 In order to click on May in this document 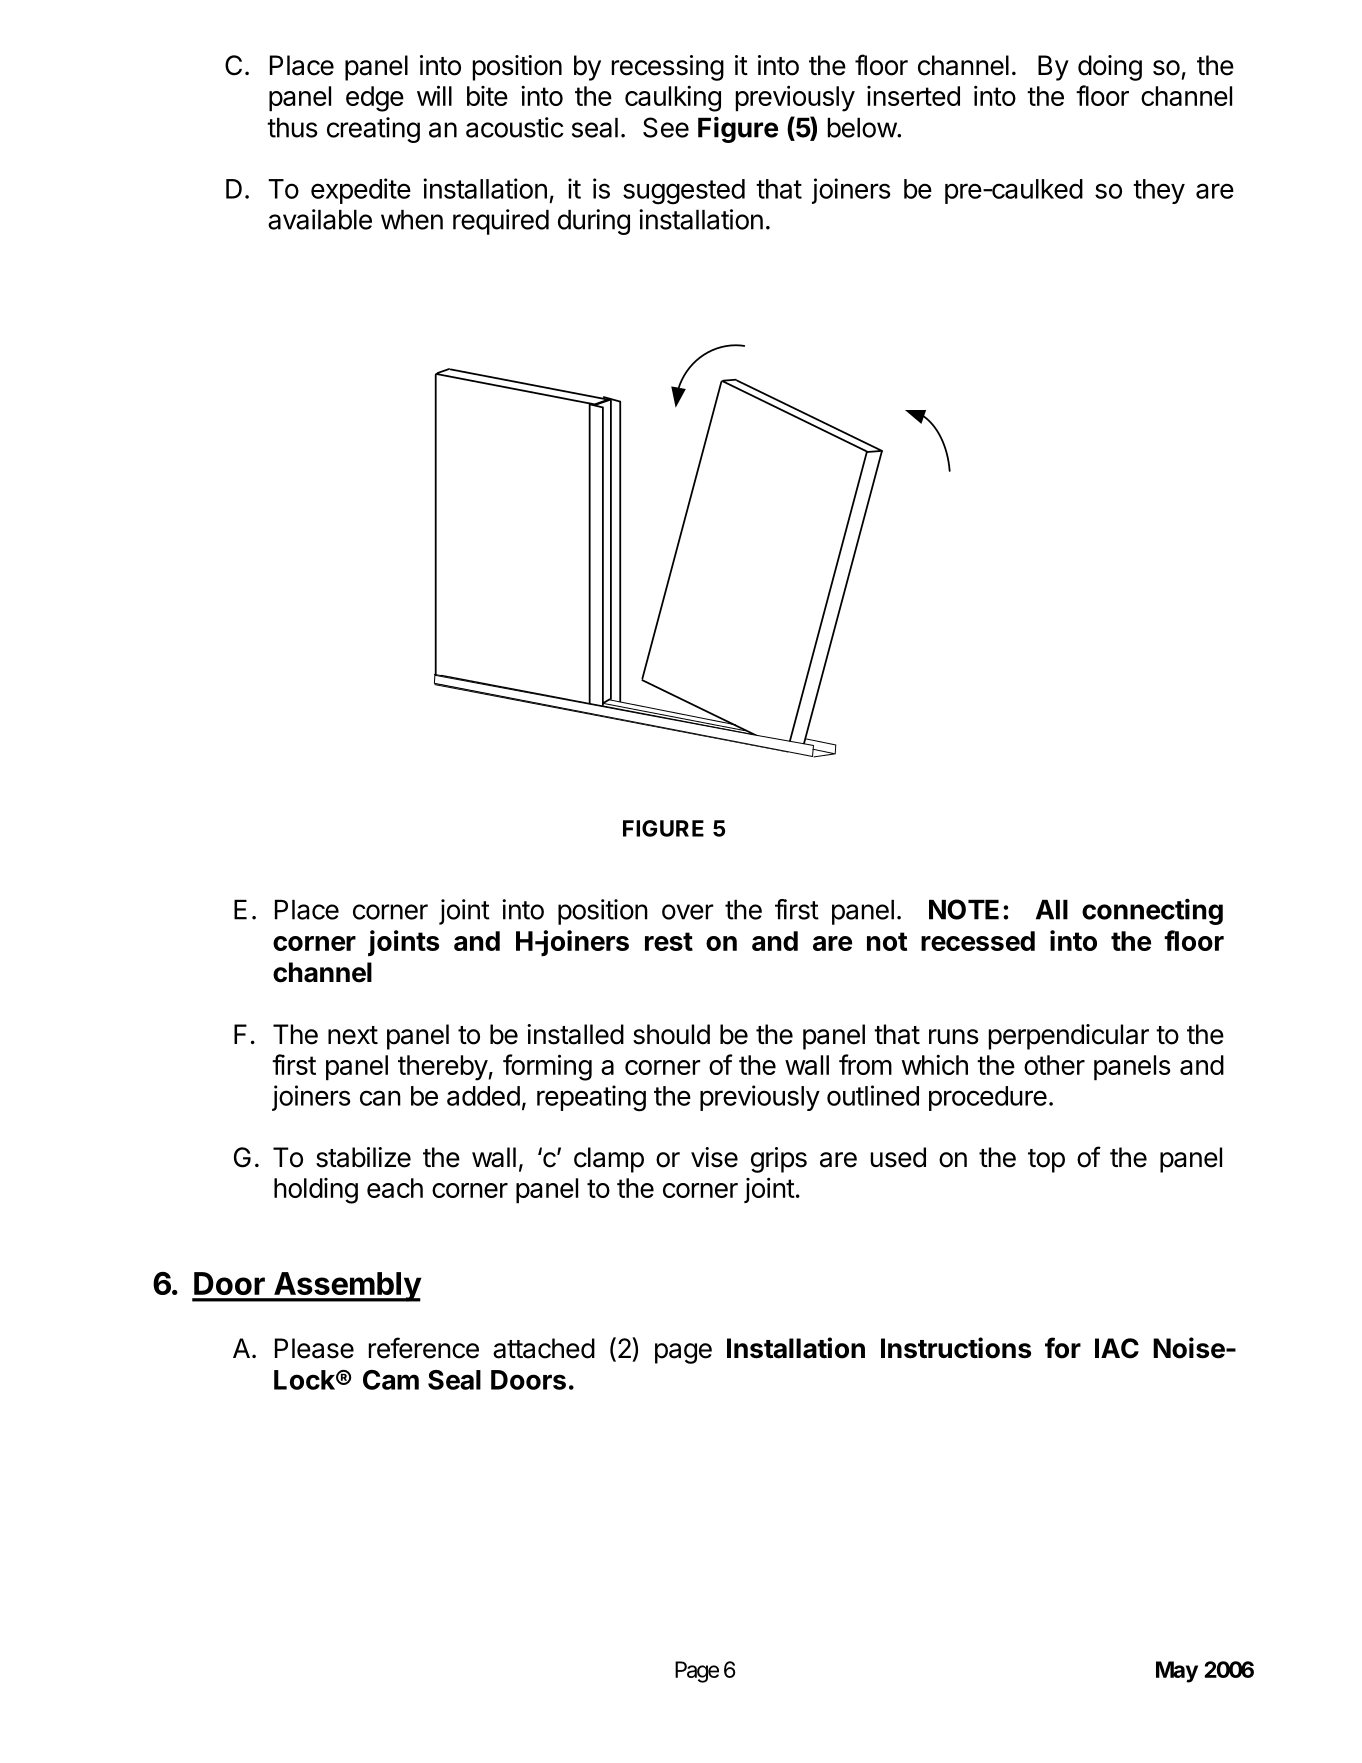, I will do `click(1177, 1672)`.
